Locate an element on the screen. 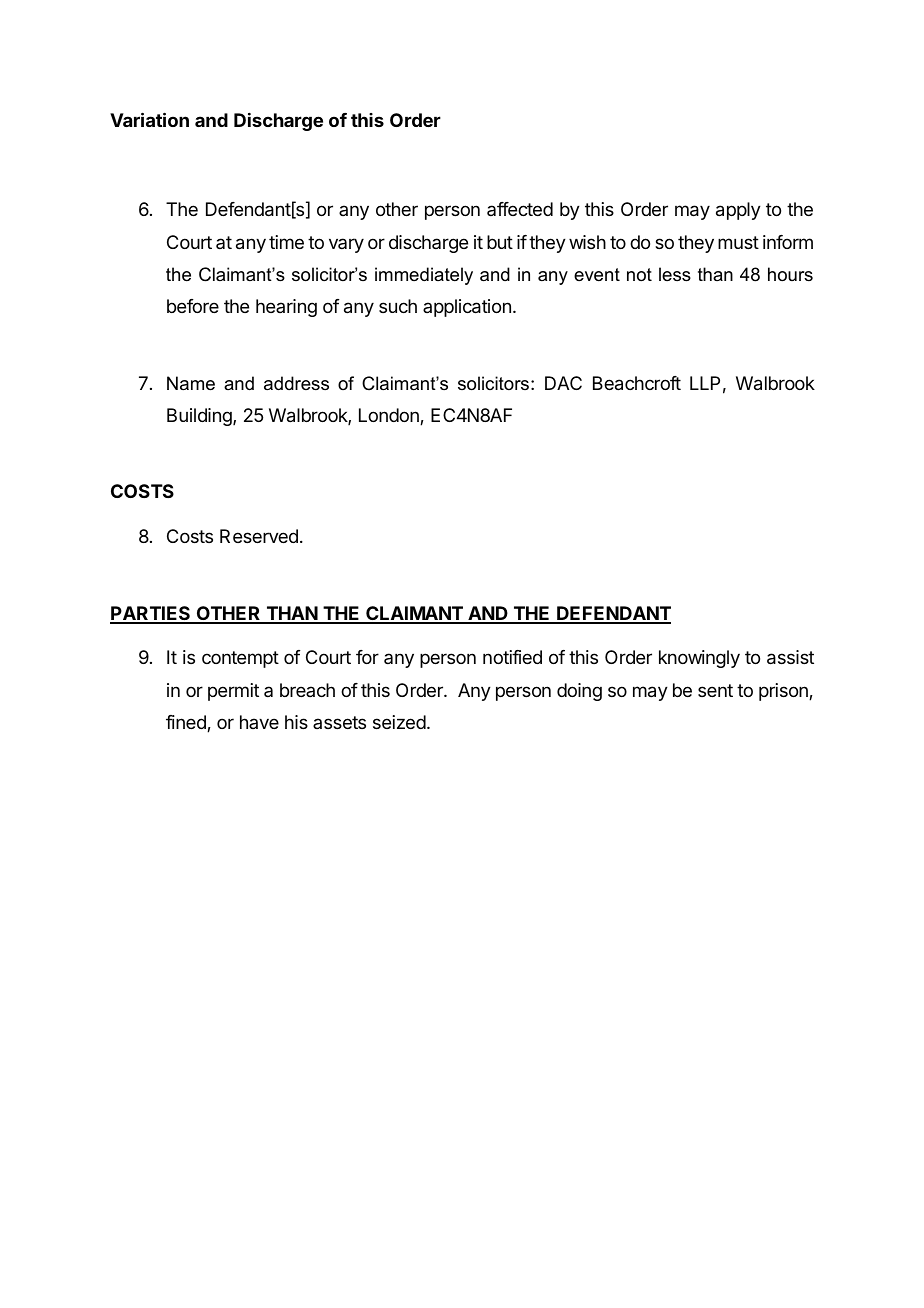 This screenshot has height=1308, width=924. London is located at coordinates (390, 416).
